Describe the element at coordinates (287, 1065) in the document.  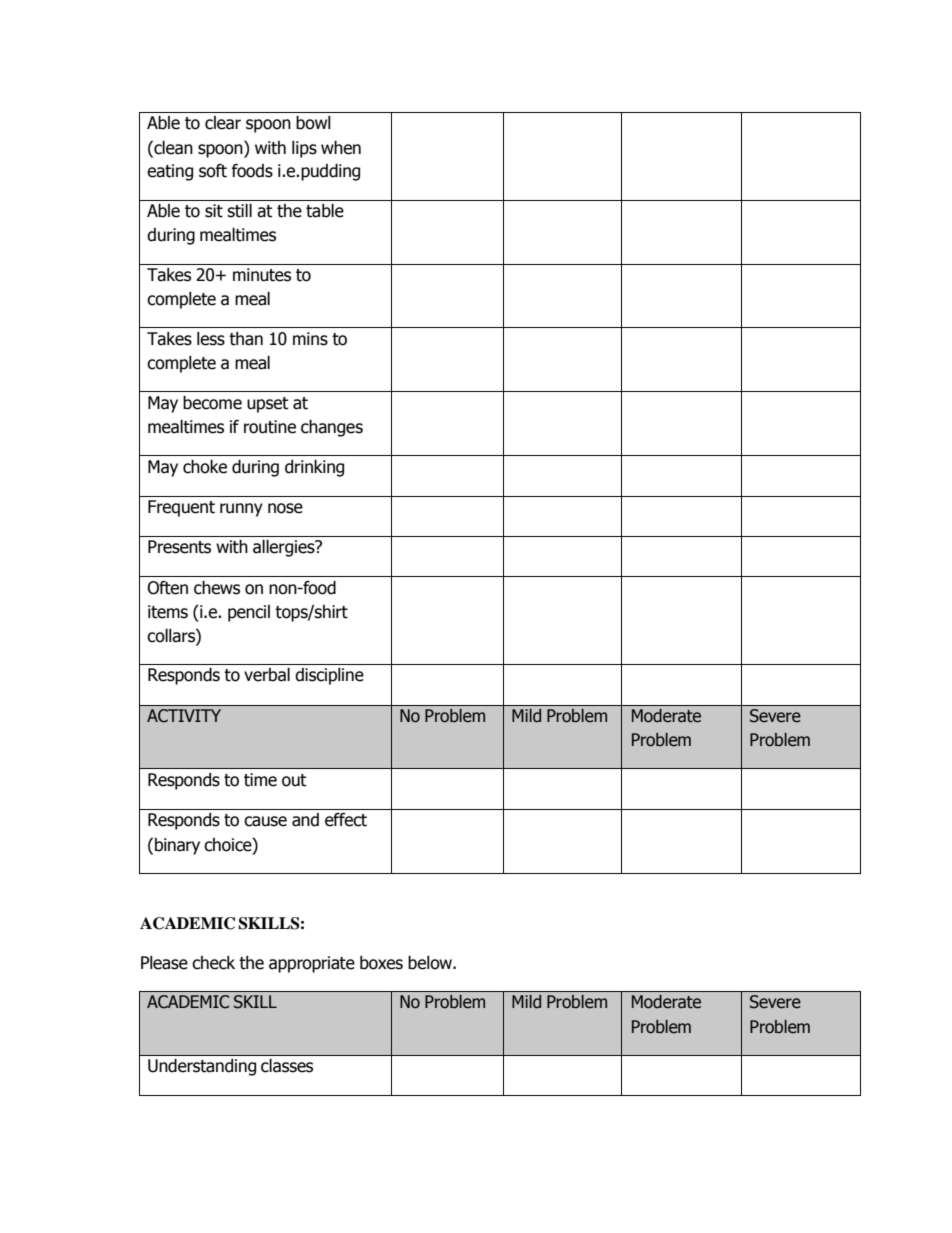
I see `classes` at that location.
